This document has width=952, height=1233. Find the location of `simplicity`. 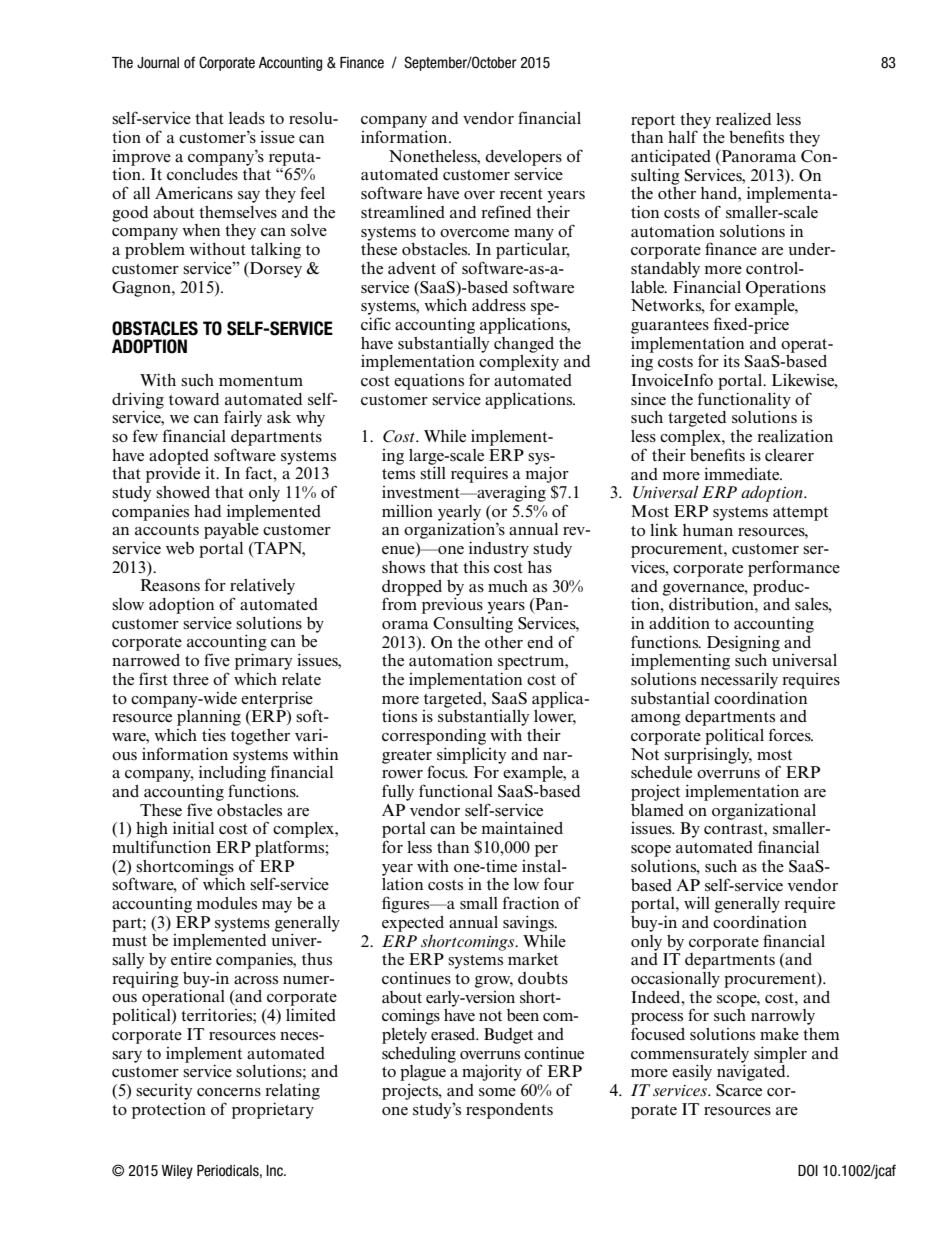

simplicity is located at coordinates (471, 755).
